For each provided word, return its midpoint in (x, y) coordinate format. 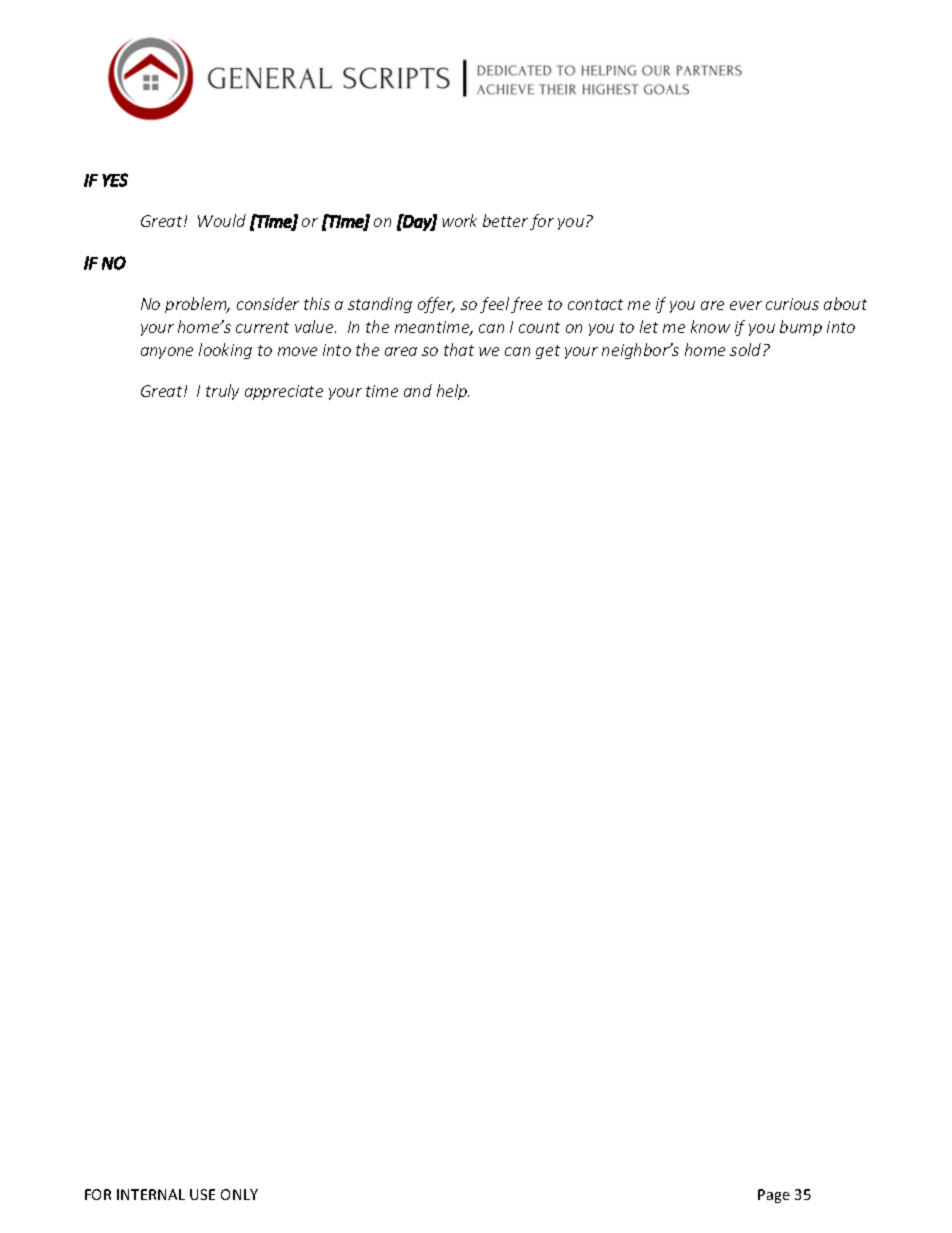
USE (202, 1194)
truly (222, 392)
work (459, 220)
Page (774, 1196)
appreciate (284, 392)
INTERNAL (151, 1194)
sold (747, 349)
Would (222, 220)
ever (746, 305)
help (453, 392)
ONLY (239, 1194)
